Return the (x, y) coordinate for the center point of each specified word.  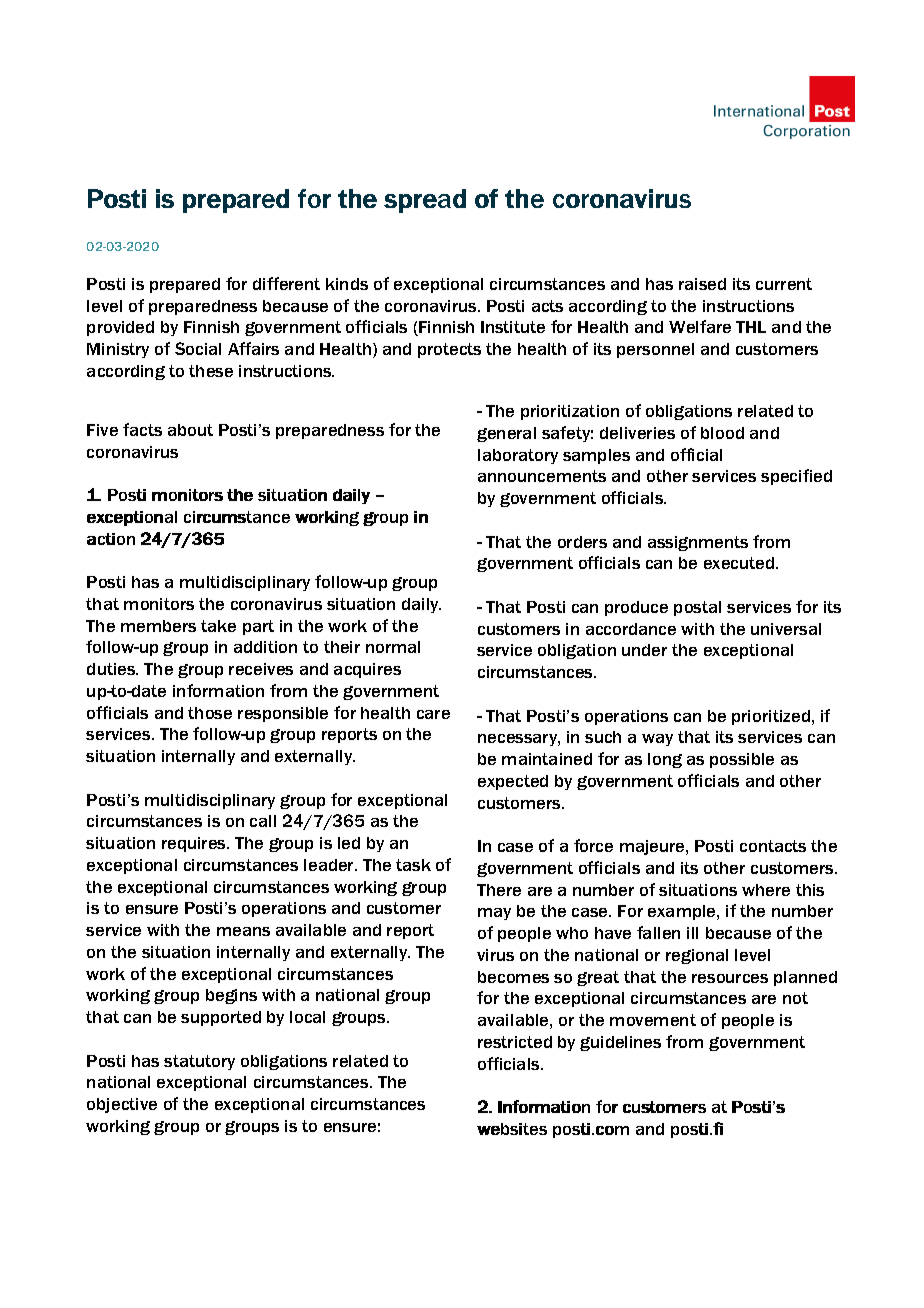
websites (512, 1129)
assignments (698, 543)
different (286, 283)
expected (513, 782)
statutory (199, 1062)
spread (425, 201)
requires (195, 844)
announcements (542, 476)
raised (702, 284)
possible (742, 760)
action (111, 539)
